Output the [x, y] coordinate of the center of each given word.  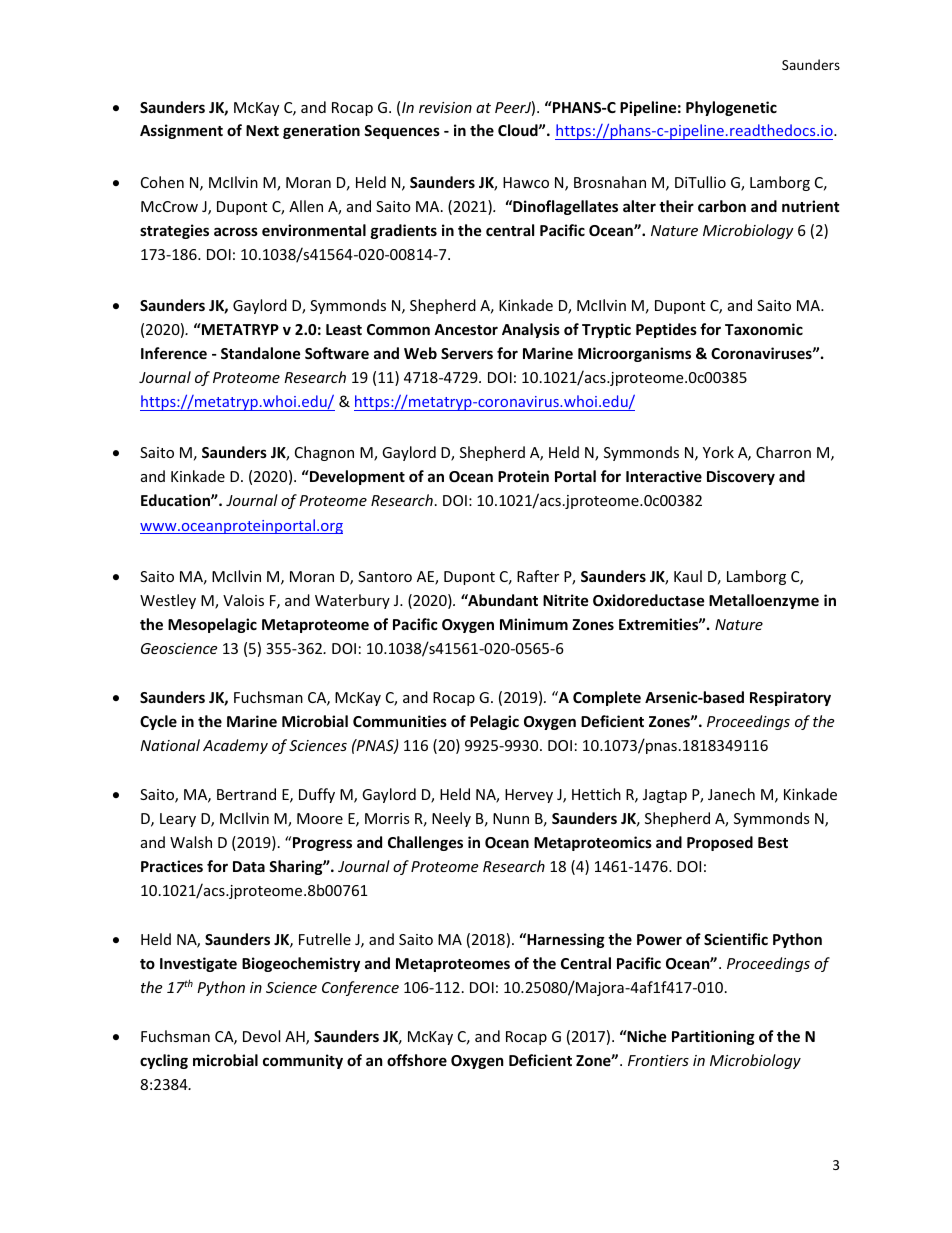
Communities [400, 721]
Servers [467, 353]
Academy [235, 746]
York [718, 452]
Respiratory [790, 698]
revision [445, 107]
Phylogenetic [731, 108]
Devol [261, 1036]
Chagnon [324, 453]
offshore [417, 1060]
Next [262, 130]
